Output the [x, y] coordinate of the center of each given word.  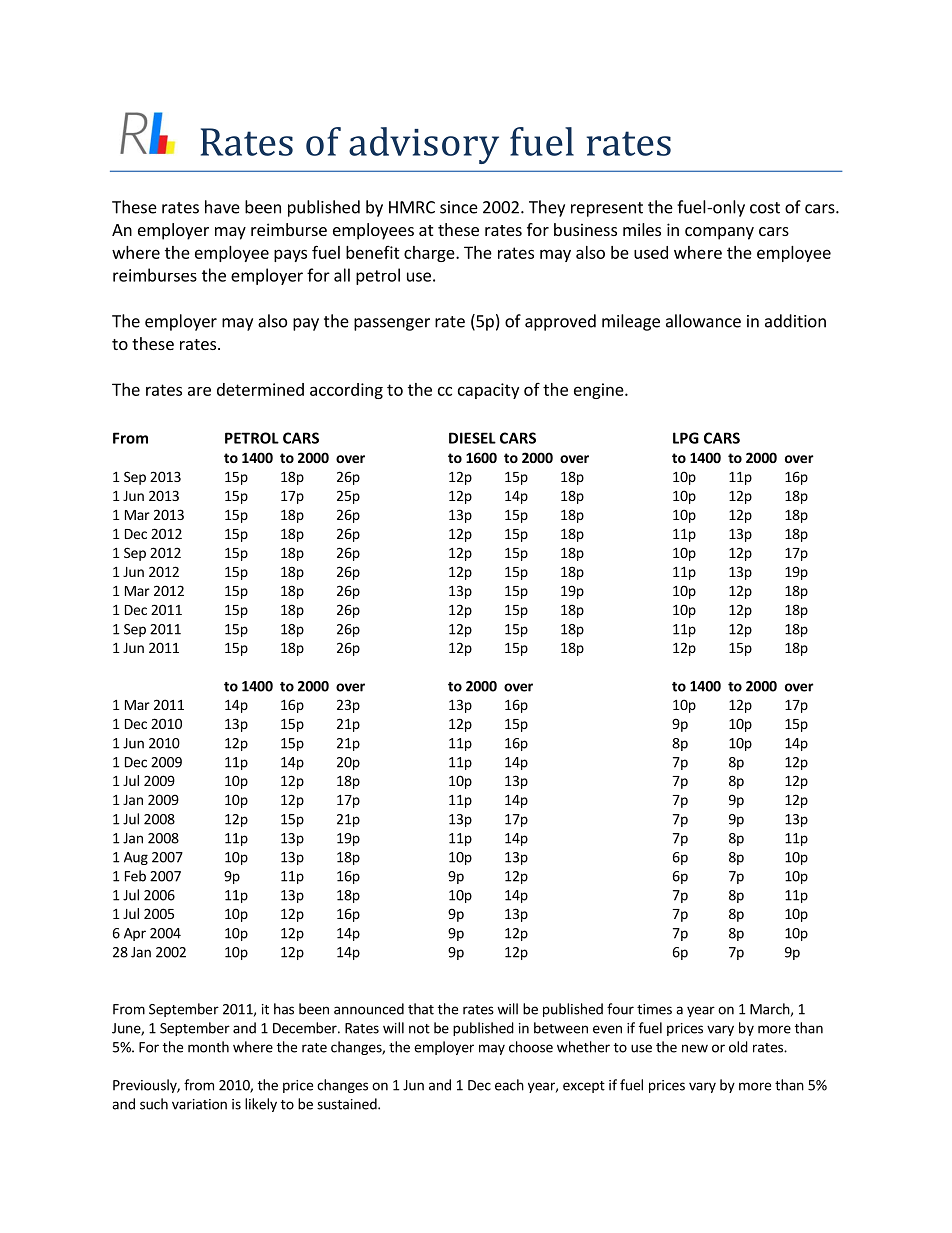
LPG [686, 438]
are [199, 391]
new [695, 1048]
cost [765, 208]
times [654, 1009]
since [459, 207]
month [208, 1047]
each [509, 1085]
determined [260, 389]
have [222, 207]
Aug [136, 858]
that [421, 1009]
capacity [488, 391]
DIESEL [472, 438]
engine [600, 391]
